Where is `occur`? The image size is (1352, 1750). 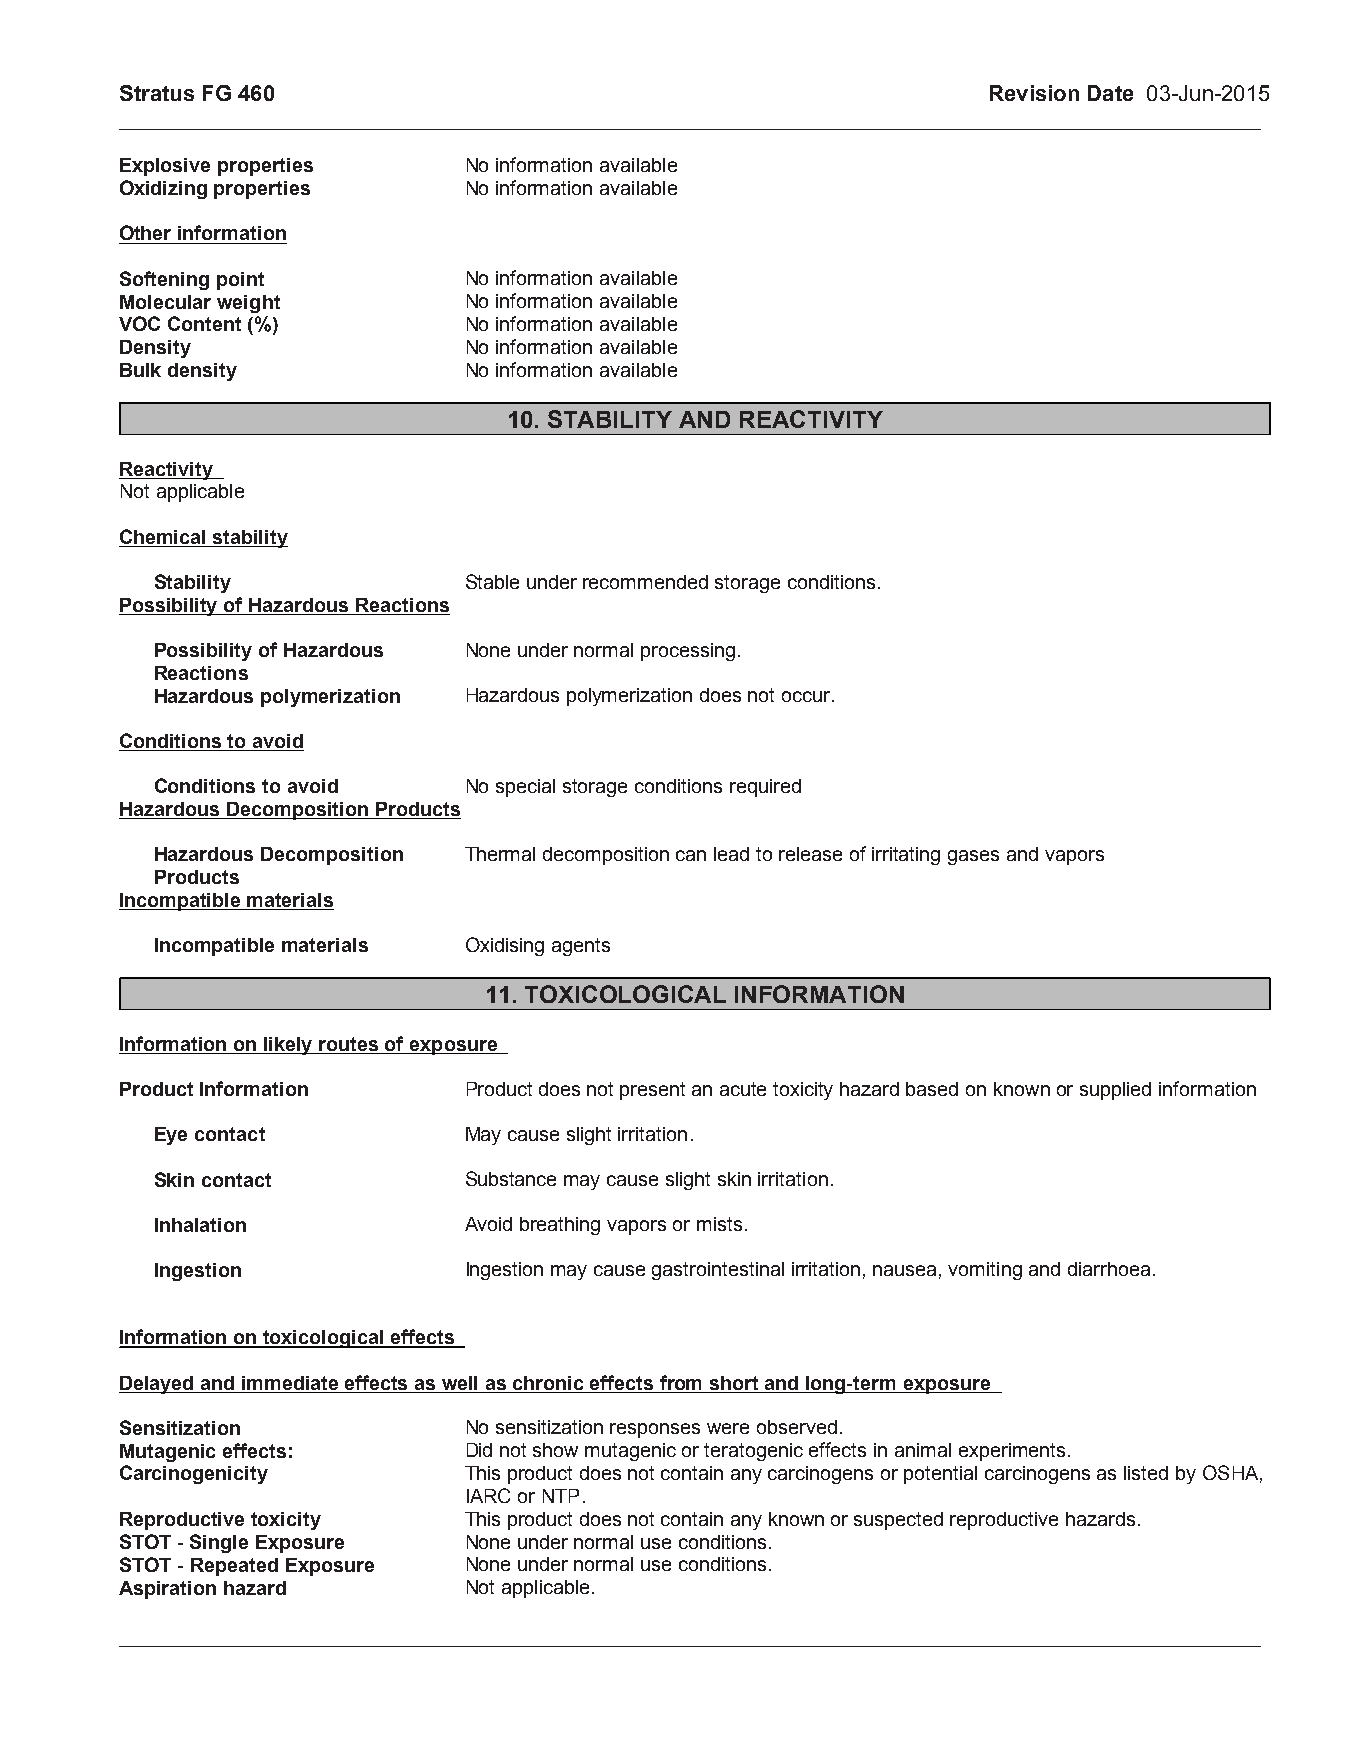 occur is located at coordinates (807, 696).
